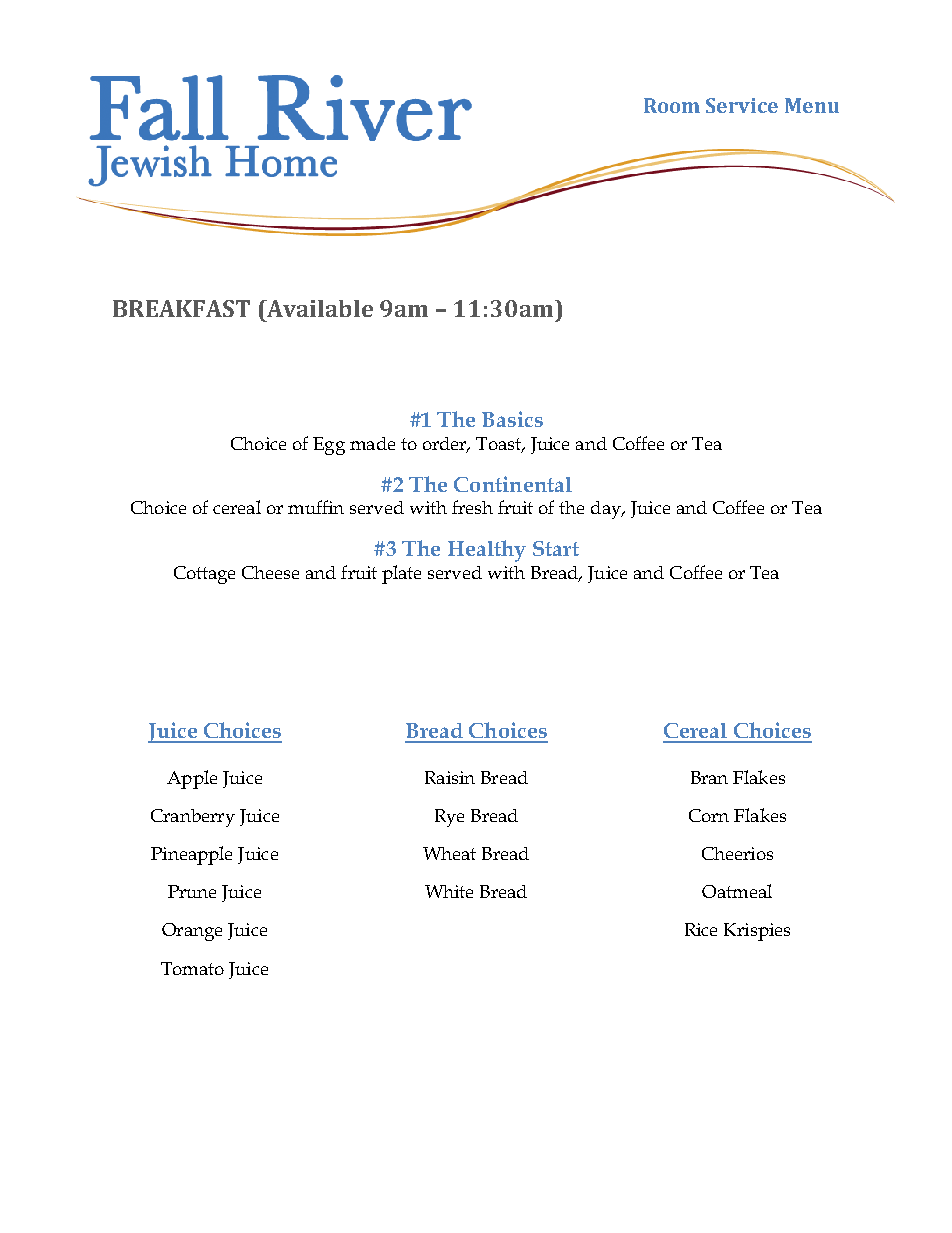  What do you see at coordinates (329, 446) in the page?
I see `Egg` at bounding box center [329, 446].
